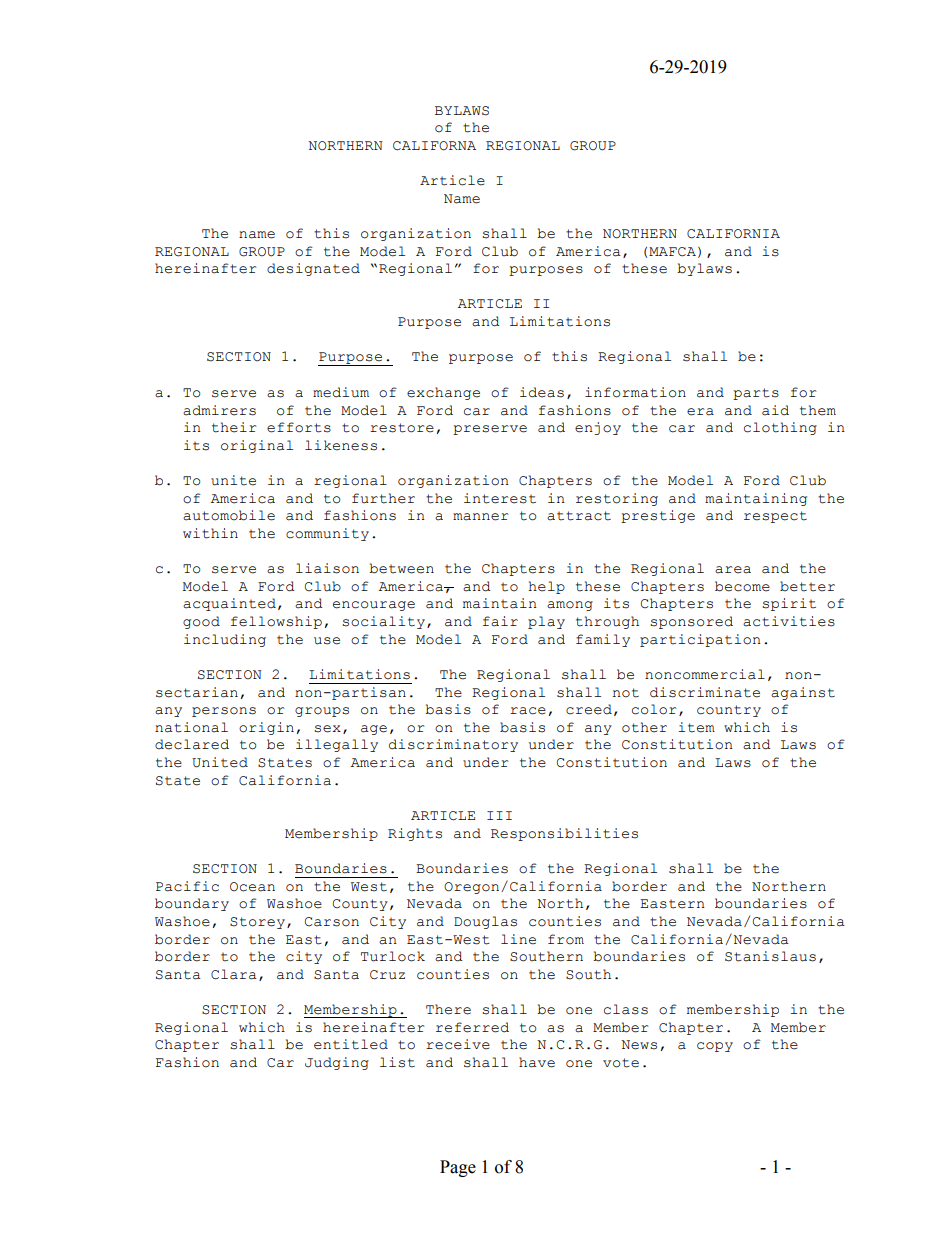 This image has width=952, height=1233. I want to click on ideas, so click(542, 392).
